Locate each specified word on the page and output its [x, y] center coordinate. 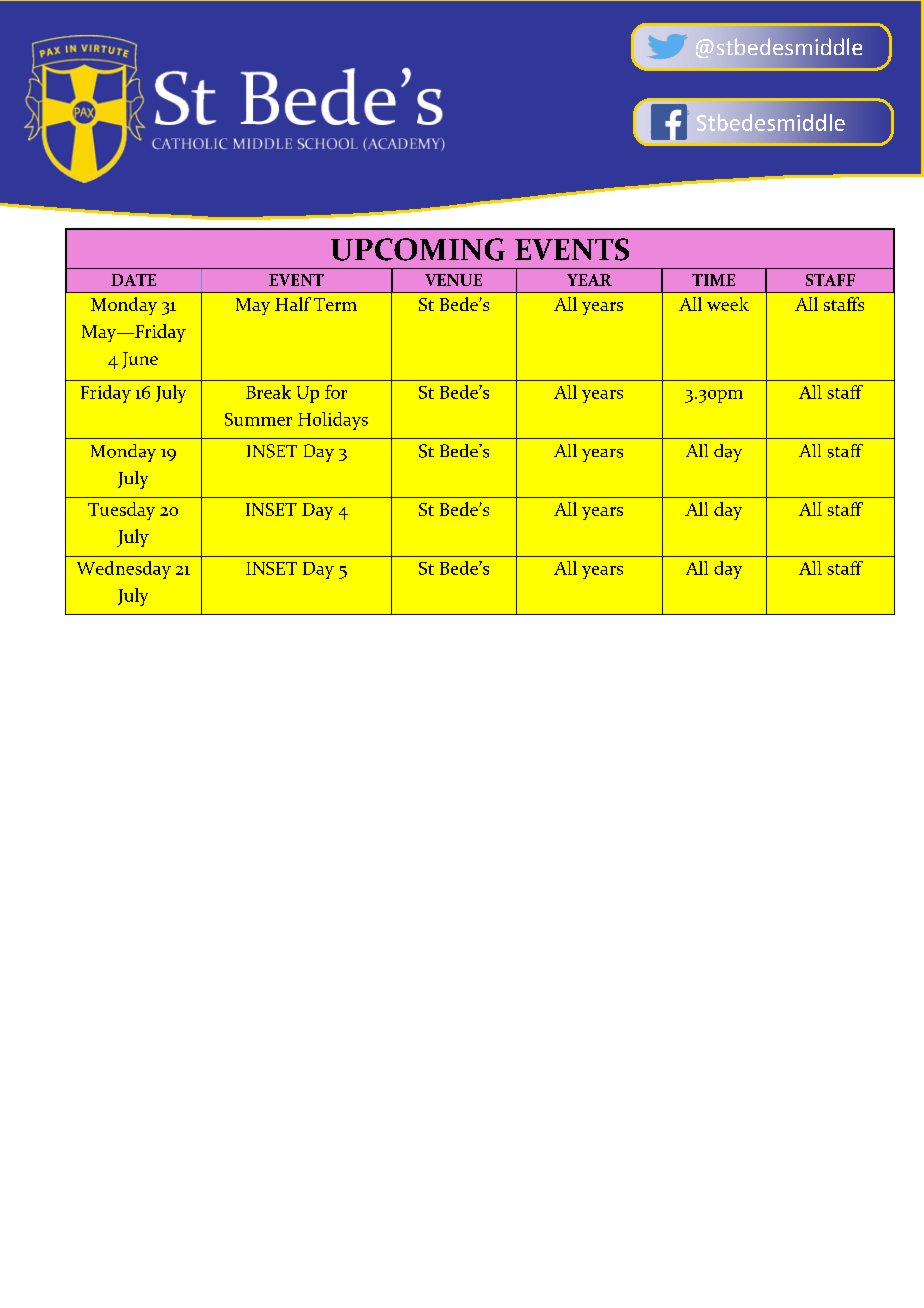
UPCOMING [418, 249]
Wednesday [124, 570]
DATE [133, 280]
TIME [713, 280]
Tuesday [121, 511]
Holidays [333, 421]
